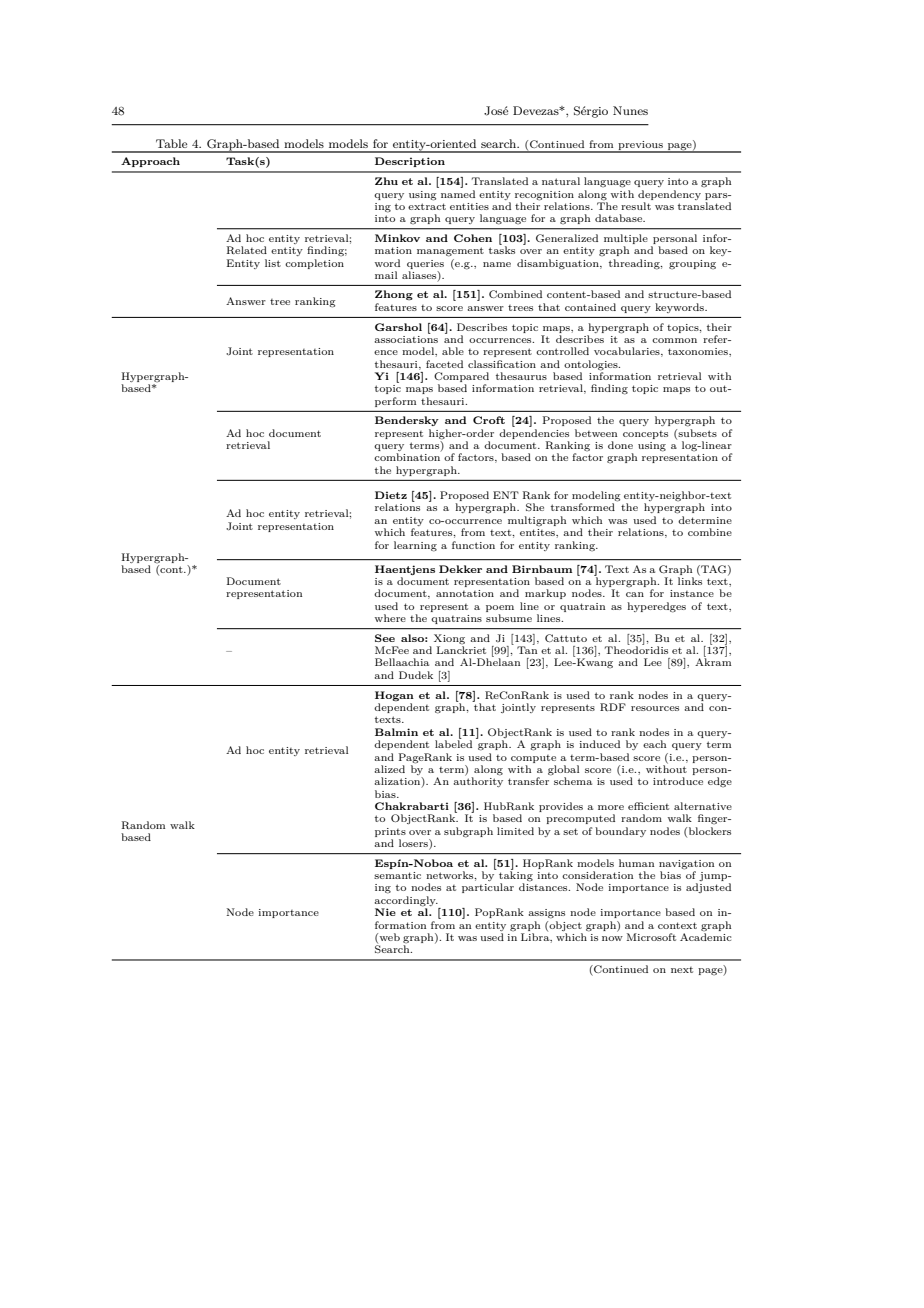  I want to click on common, so click(674, 340).
